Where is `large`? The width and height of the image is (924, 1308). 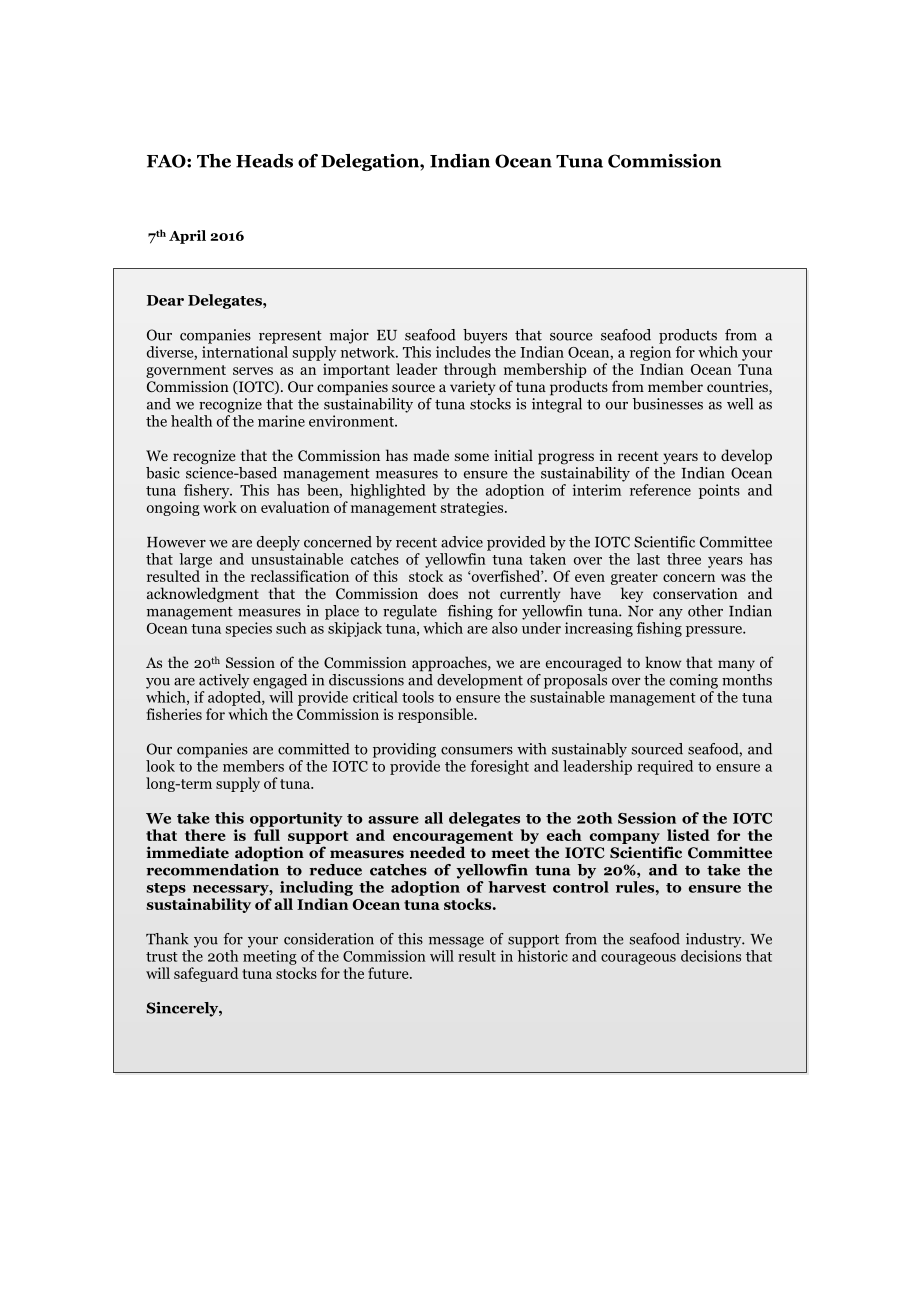 large is located at coordinates (195, 560).
